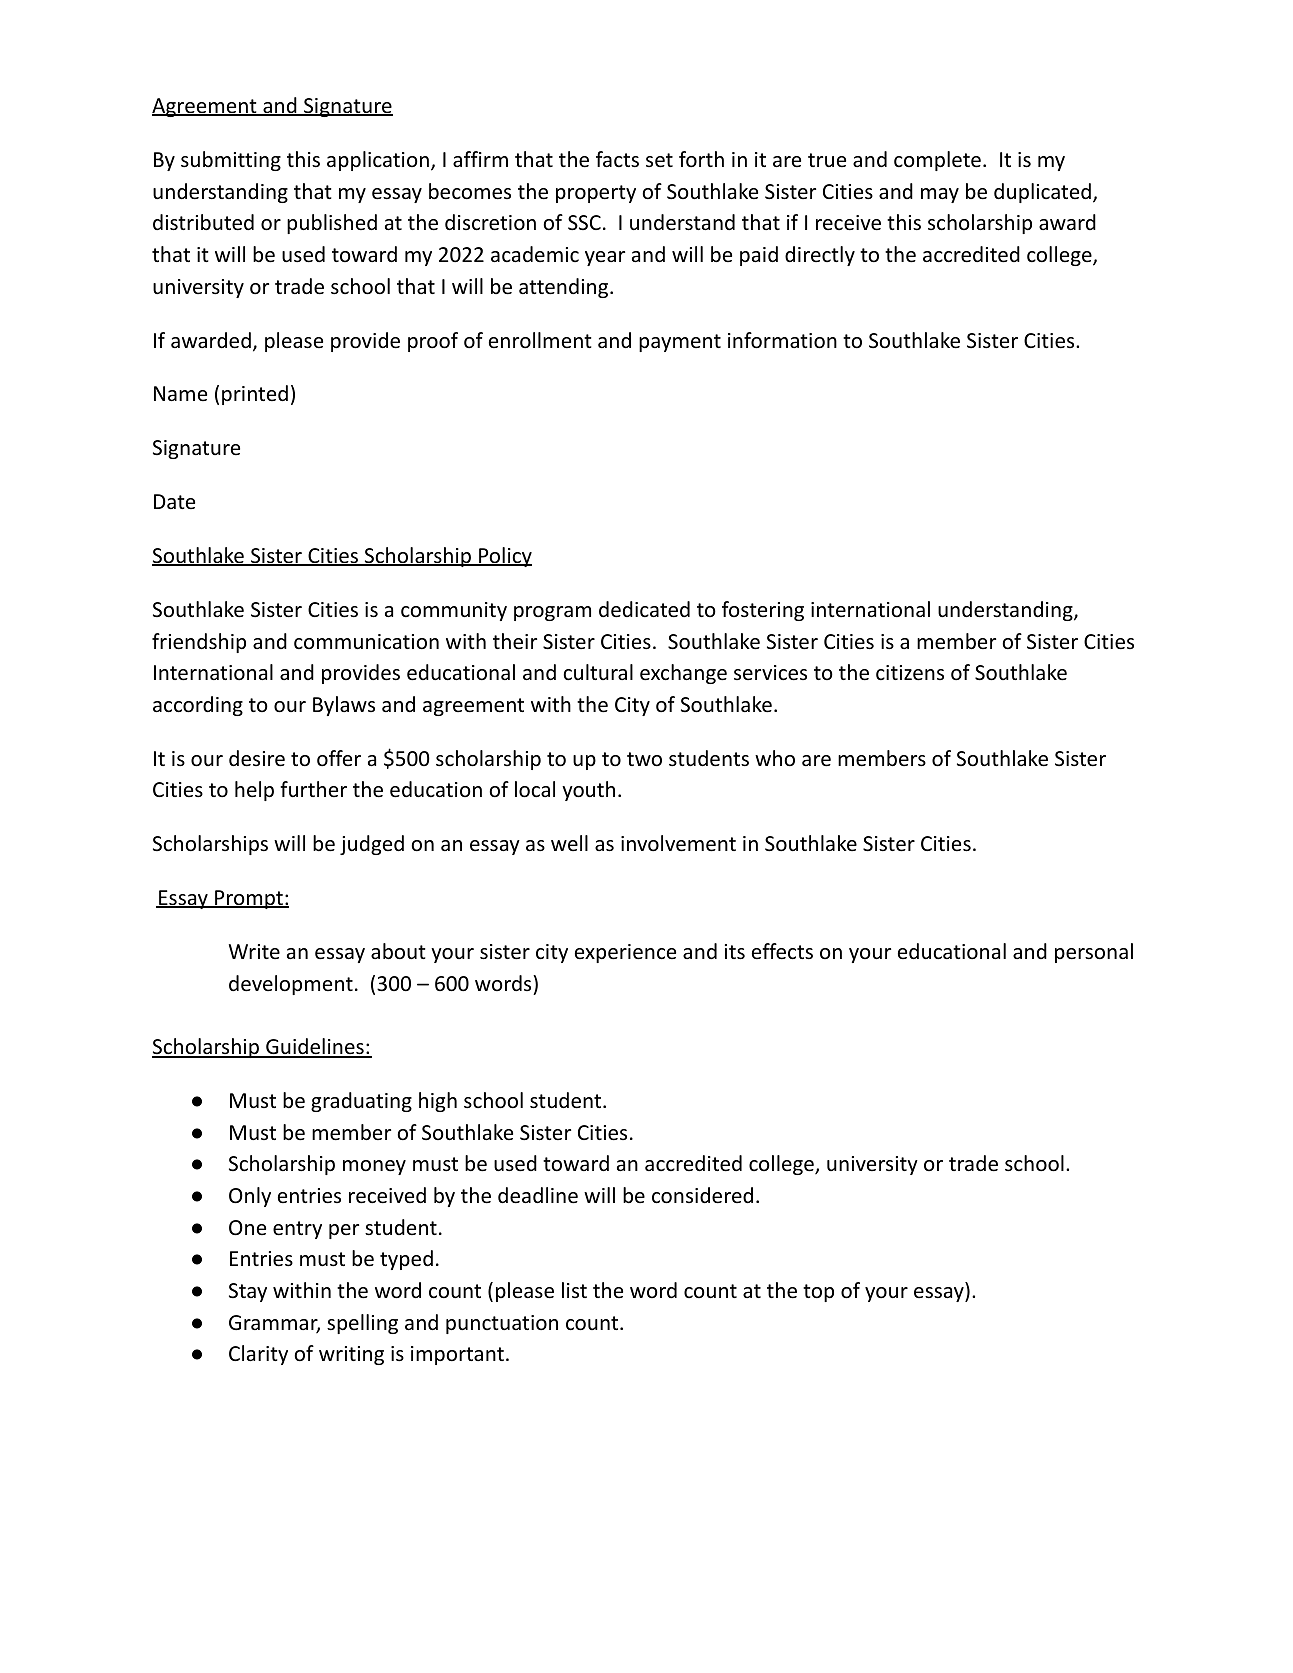 The image size is (1293, 1673). I want to click on experience, so click(625, 953).
